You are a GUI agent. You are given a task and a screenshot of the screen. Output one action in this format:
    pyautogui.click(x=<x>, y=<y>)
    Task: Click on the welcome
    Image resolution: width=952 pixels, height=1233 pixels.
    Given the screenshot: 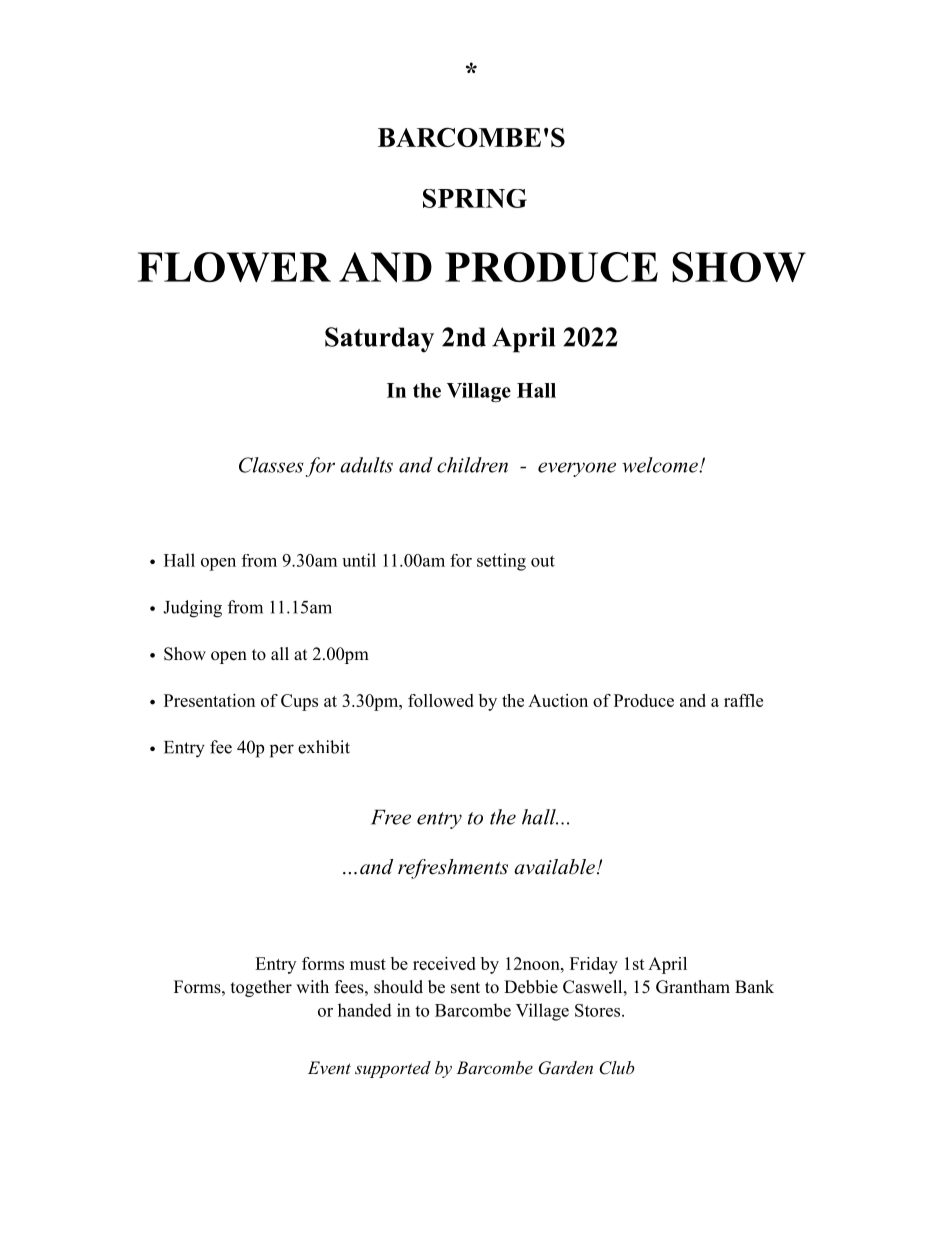 What is the action you would take?
    pyautogui.click(x=661, y=465)
